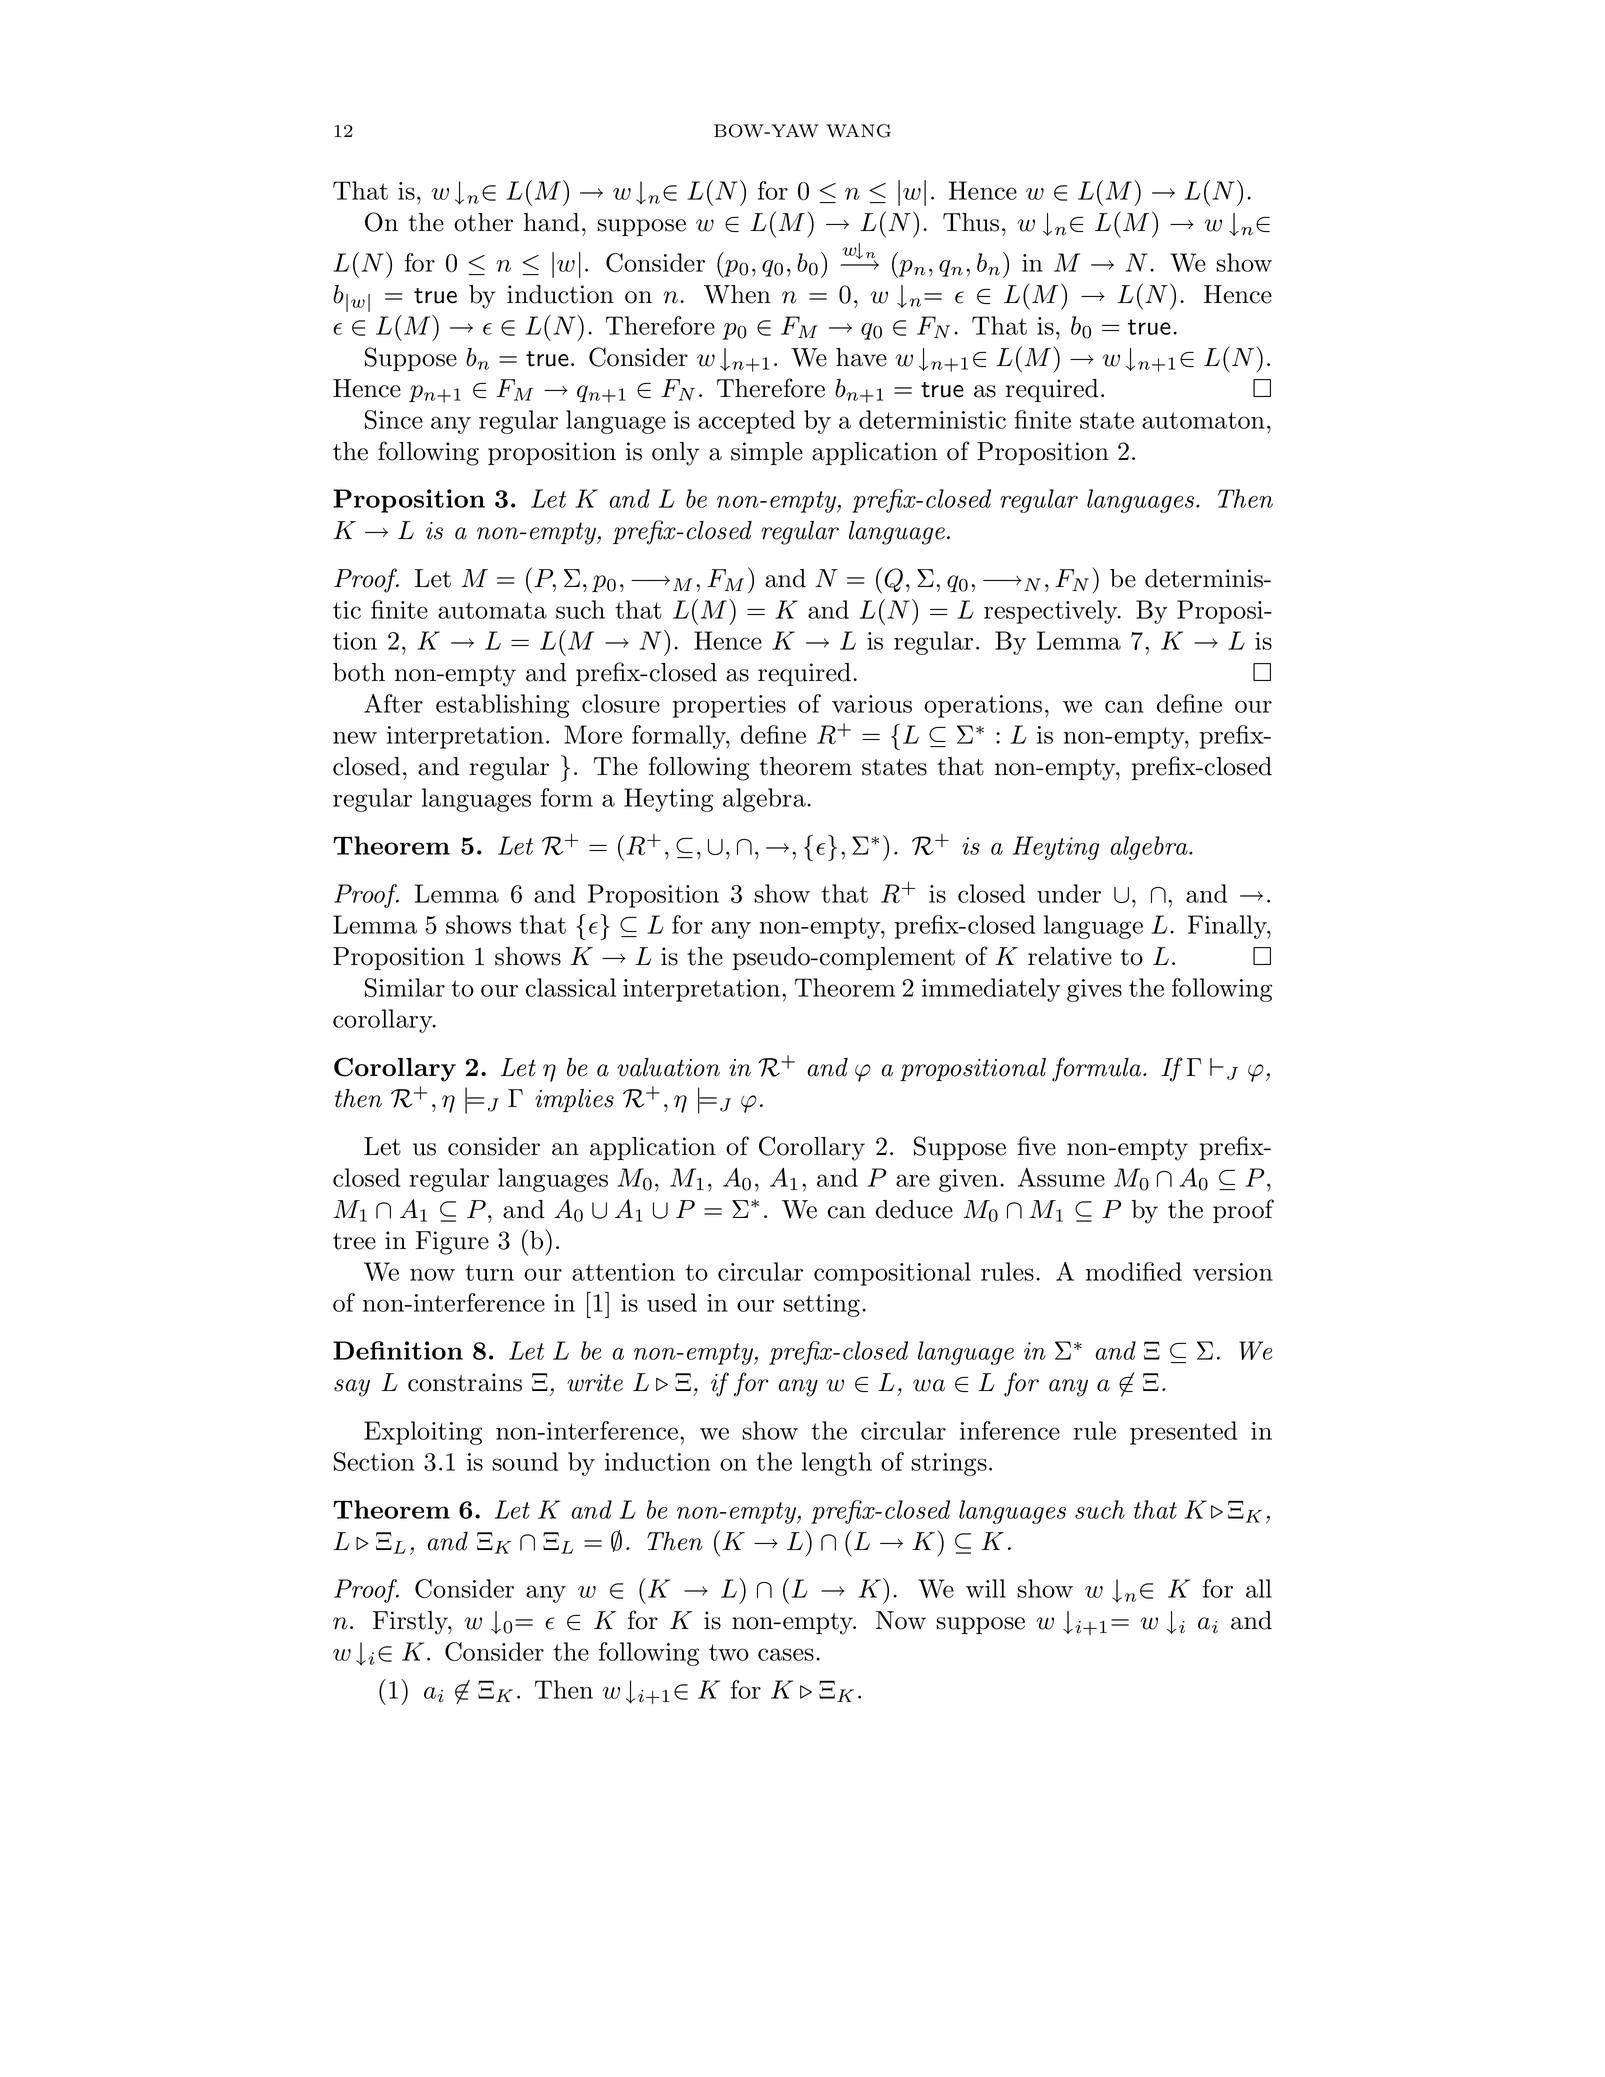  What do you see at coordinates (821, 1305) in the document?
I see `setting` at bounding box center [821, 1305].
